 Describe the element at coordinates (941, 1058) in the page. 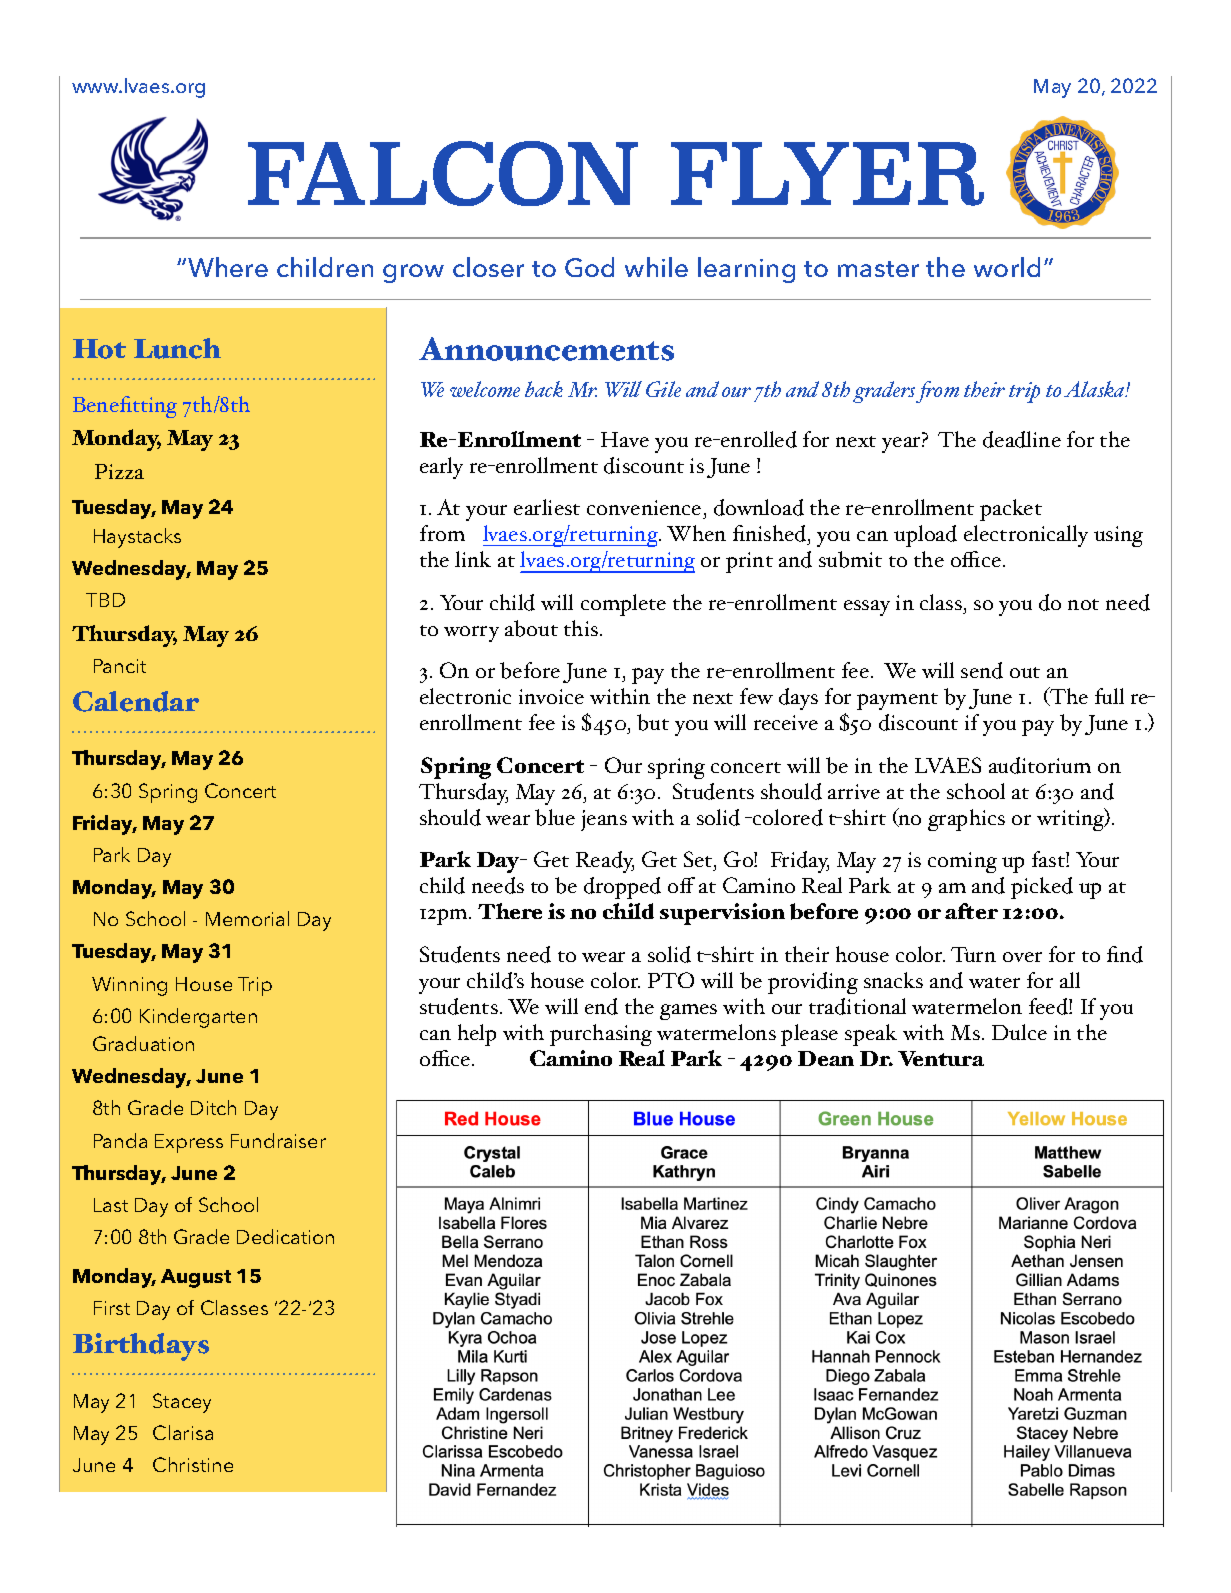

I see `Ventura` at that location.
